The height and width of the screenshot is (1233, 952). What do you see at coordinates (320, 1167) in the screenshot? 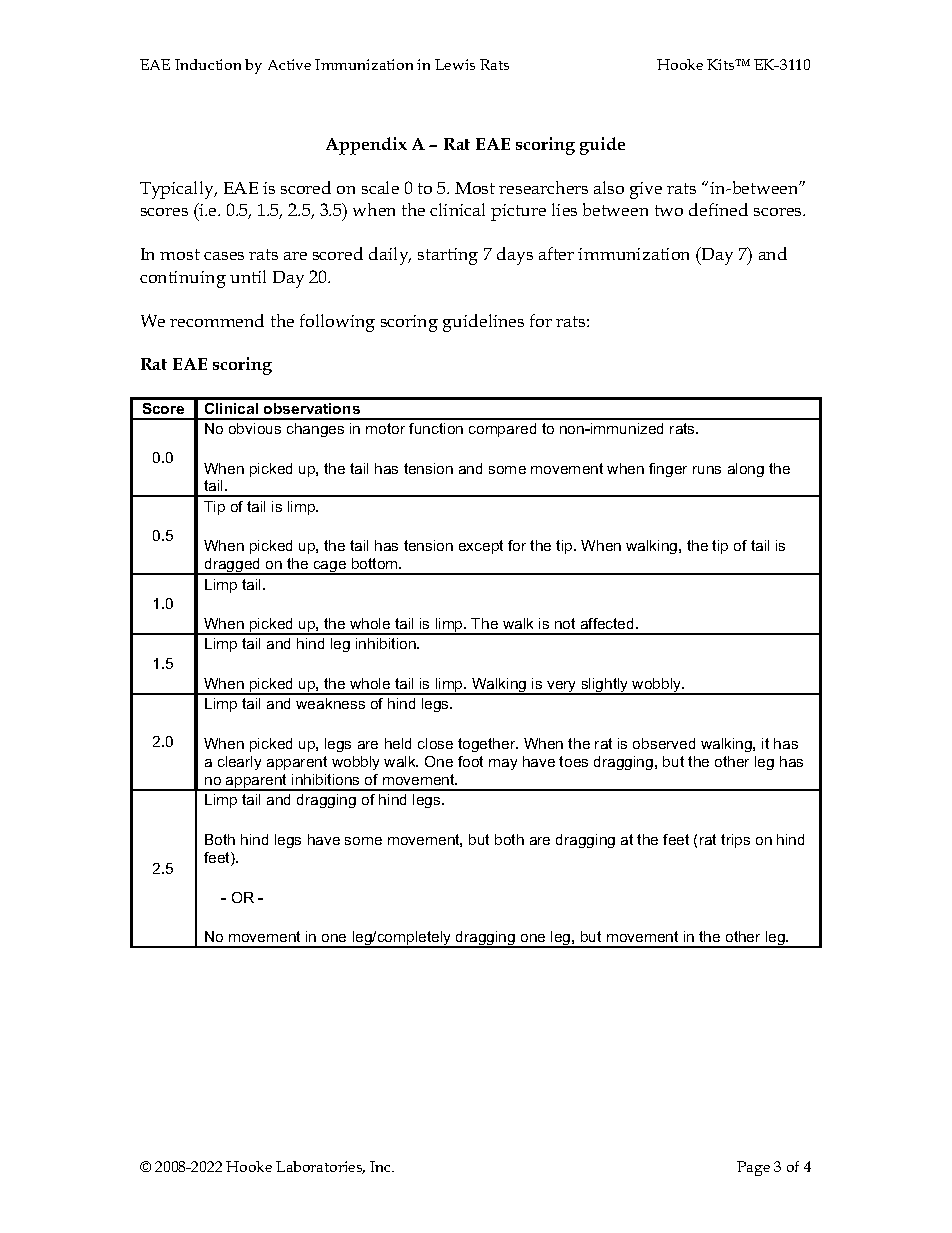
I see `Laboratories` at bounding box center [320, 1167].
